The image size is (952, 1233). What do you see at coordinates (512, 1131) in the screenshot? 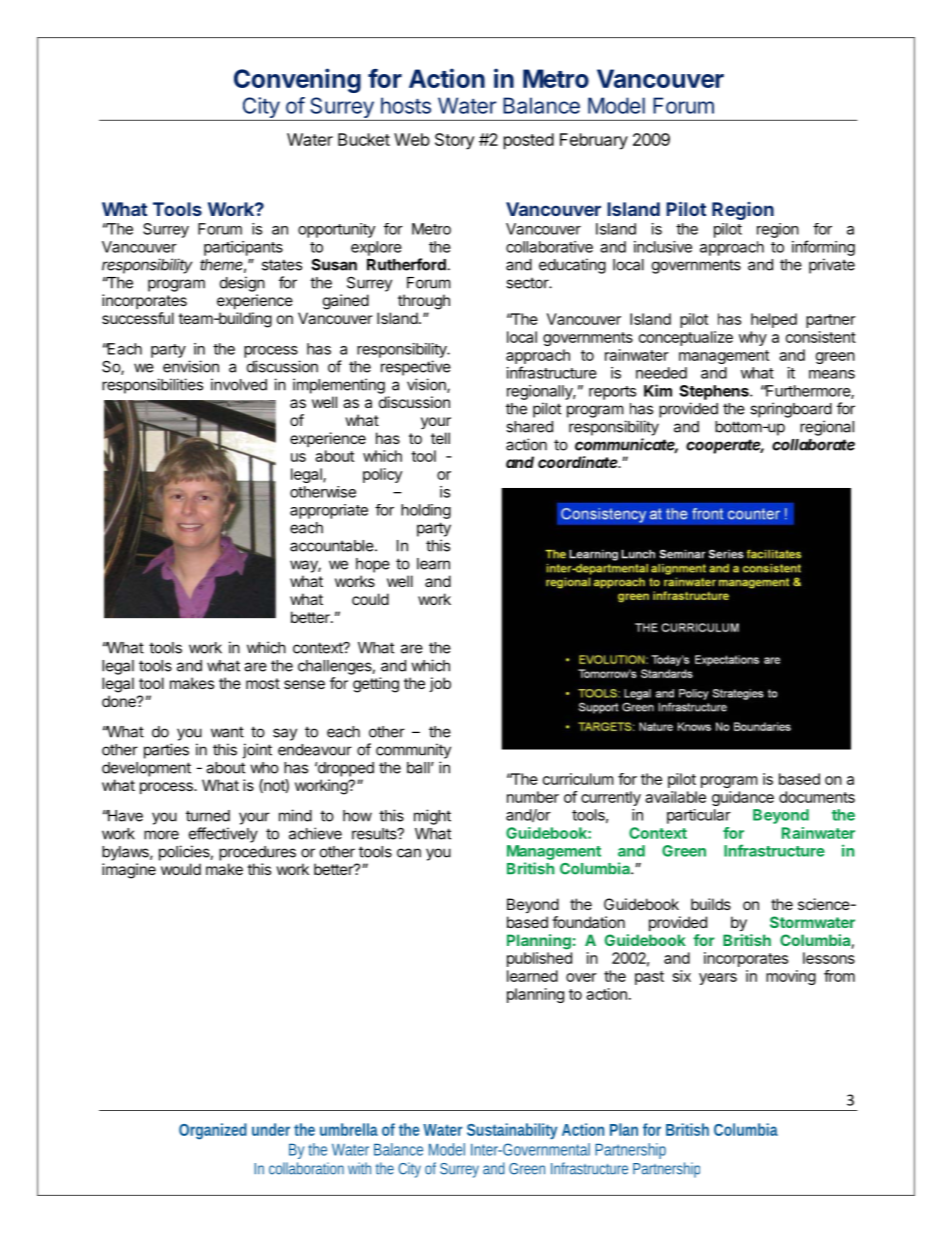
I see `Sustainability` at bounding box center [512, 1131].
